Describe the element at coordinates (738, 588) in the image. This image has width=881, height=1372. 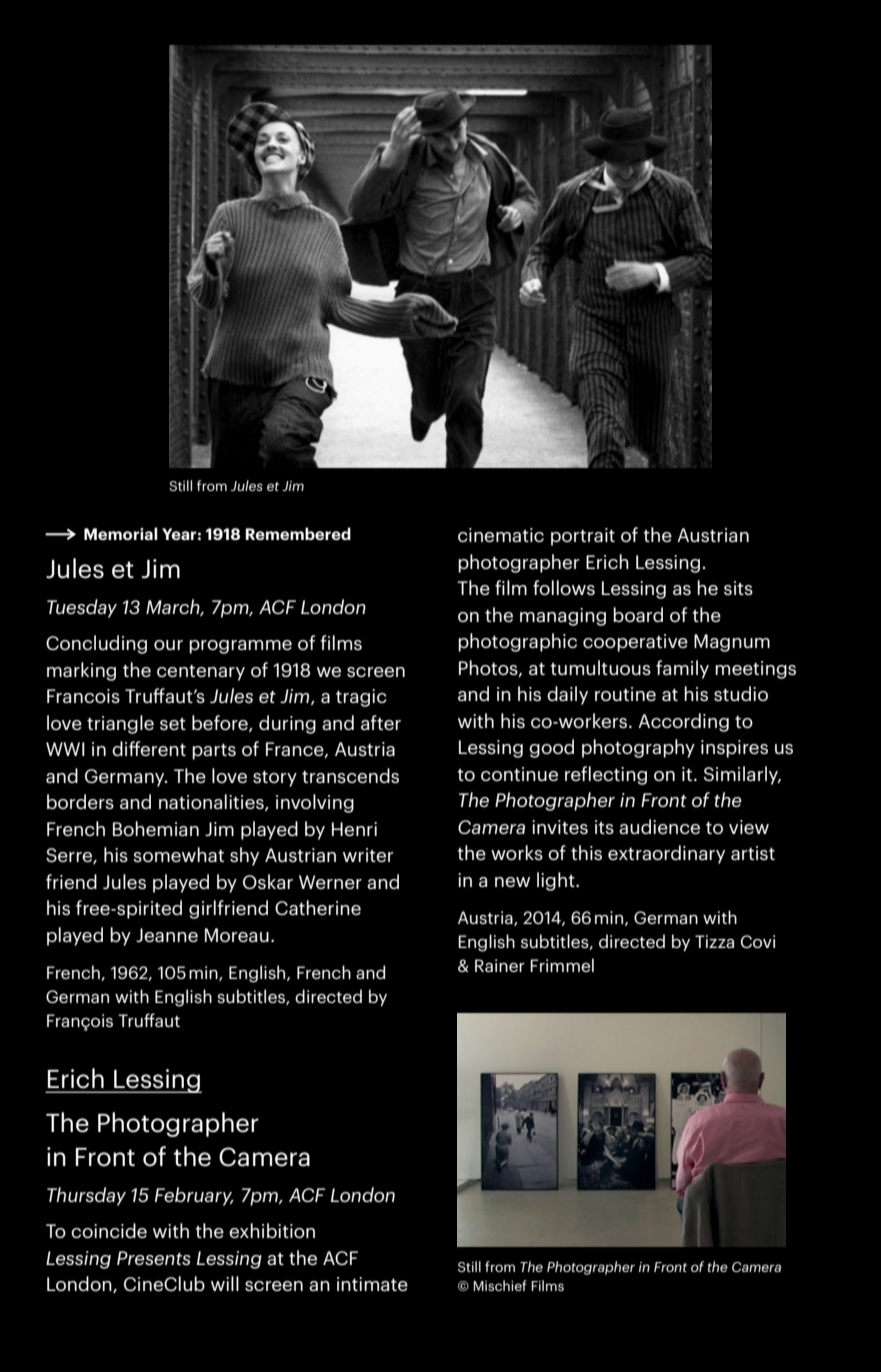
I see `sits` at that location.
